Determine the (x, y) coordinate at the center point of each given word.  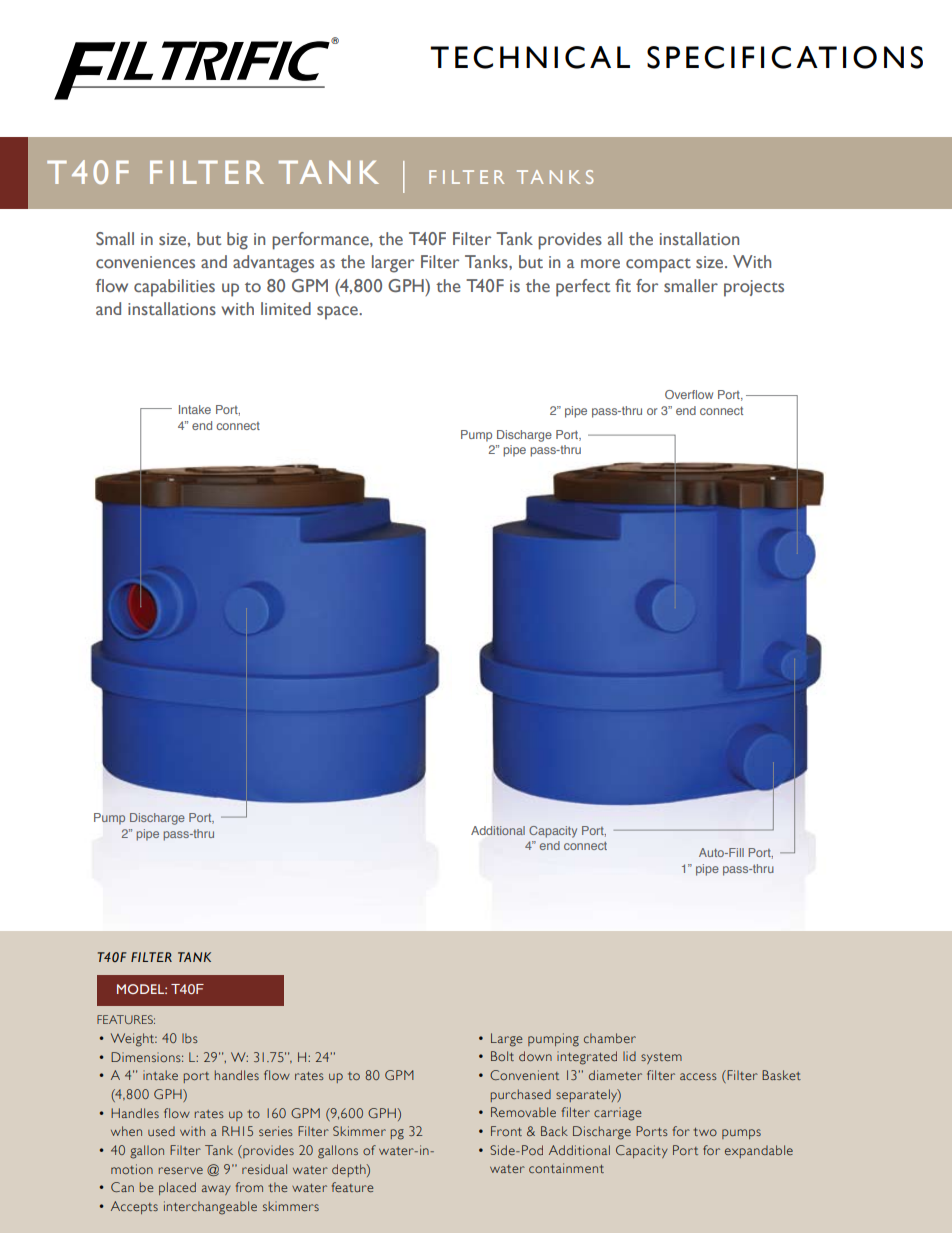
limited (286, 308)
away (216, 1190)
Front (506, 1131)
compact (658, 265)
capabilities (174, 288)
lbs (190, 1038)
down (535, 1056)
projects (754, 288)
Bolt (502, 1056)
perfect (583, 288)
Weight (134, 1040)
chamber (610, 1038)
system (661, 1058)
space (338, 313)
